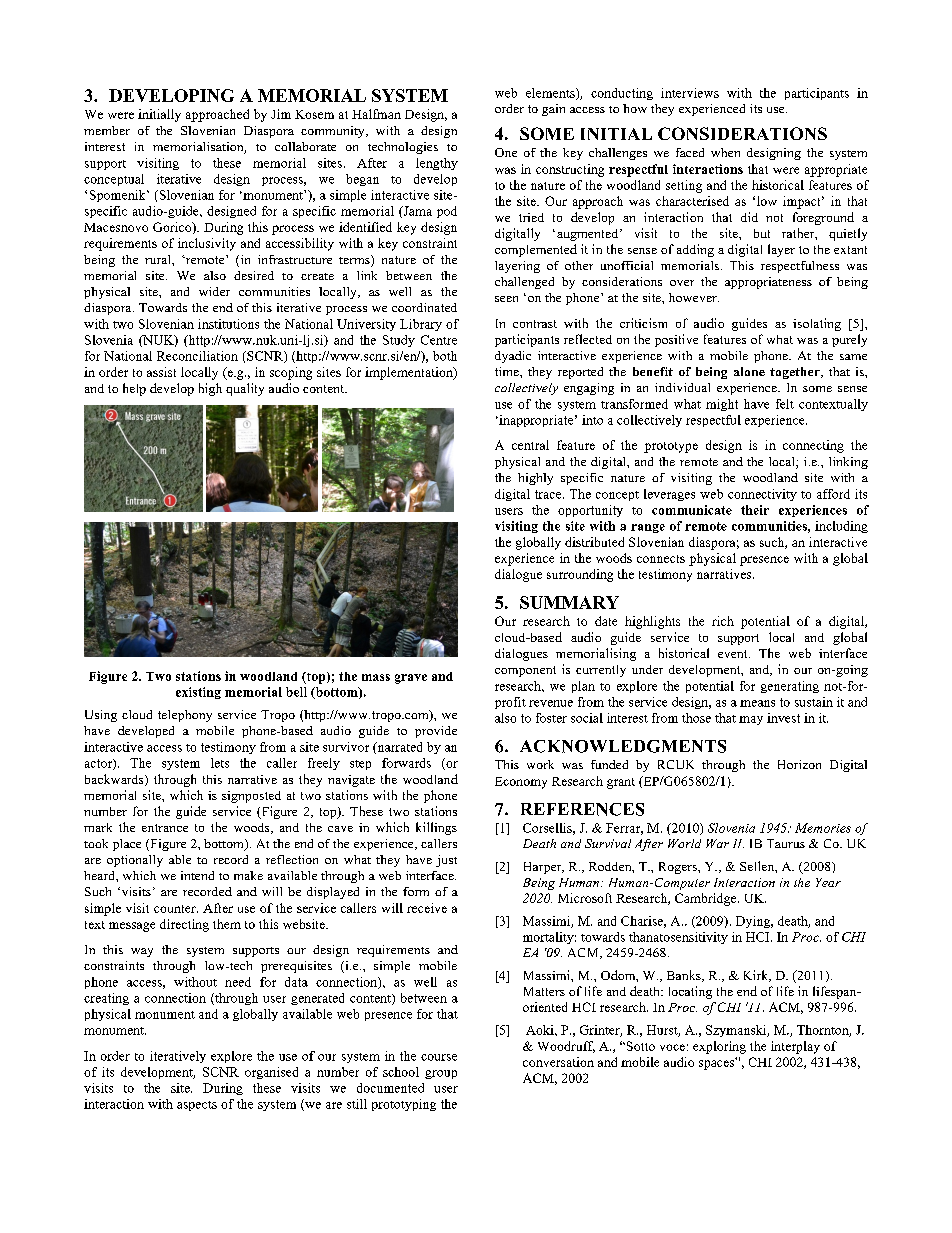 This screenshot has width=952, height=1233. I want to click on lets, so click(220, 763).
